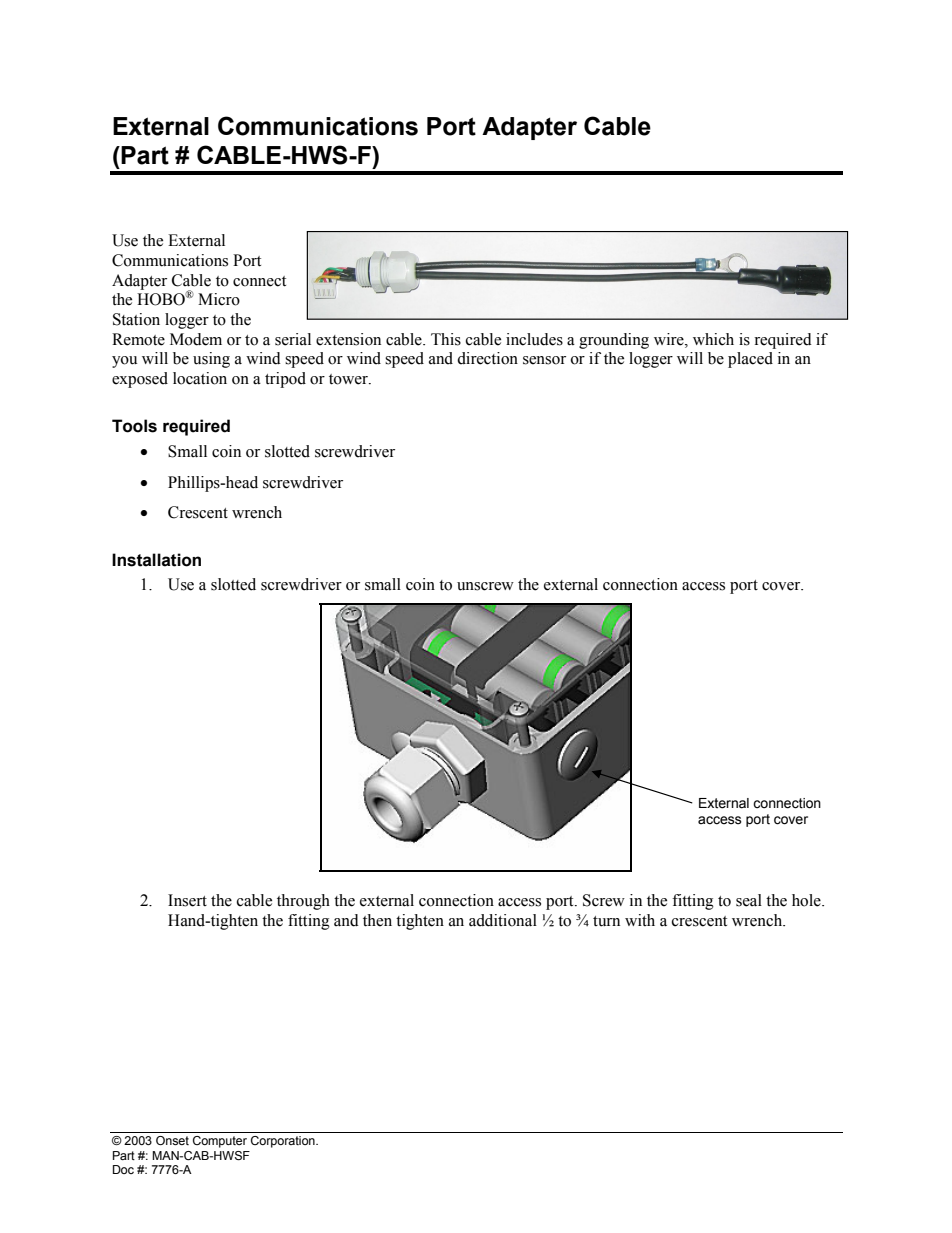  I want to click on This, so click(446, 339).
